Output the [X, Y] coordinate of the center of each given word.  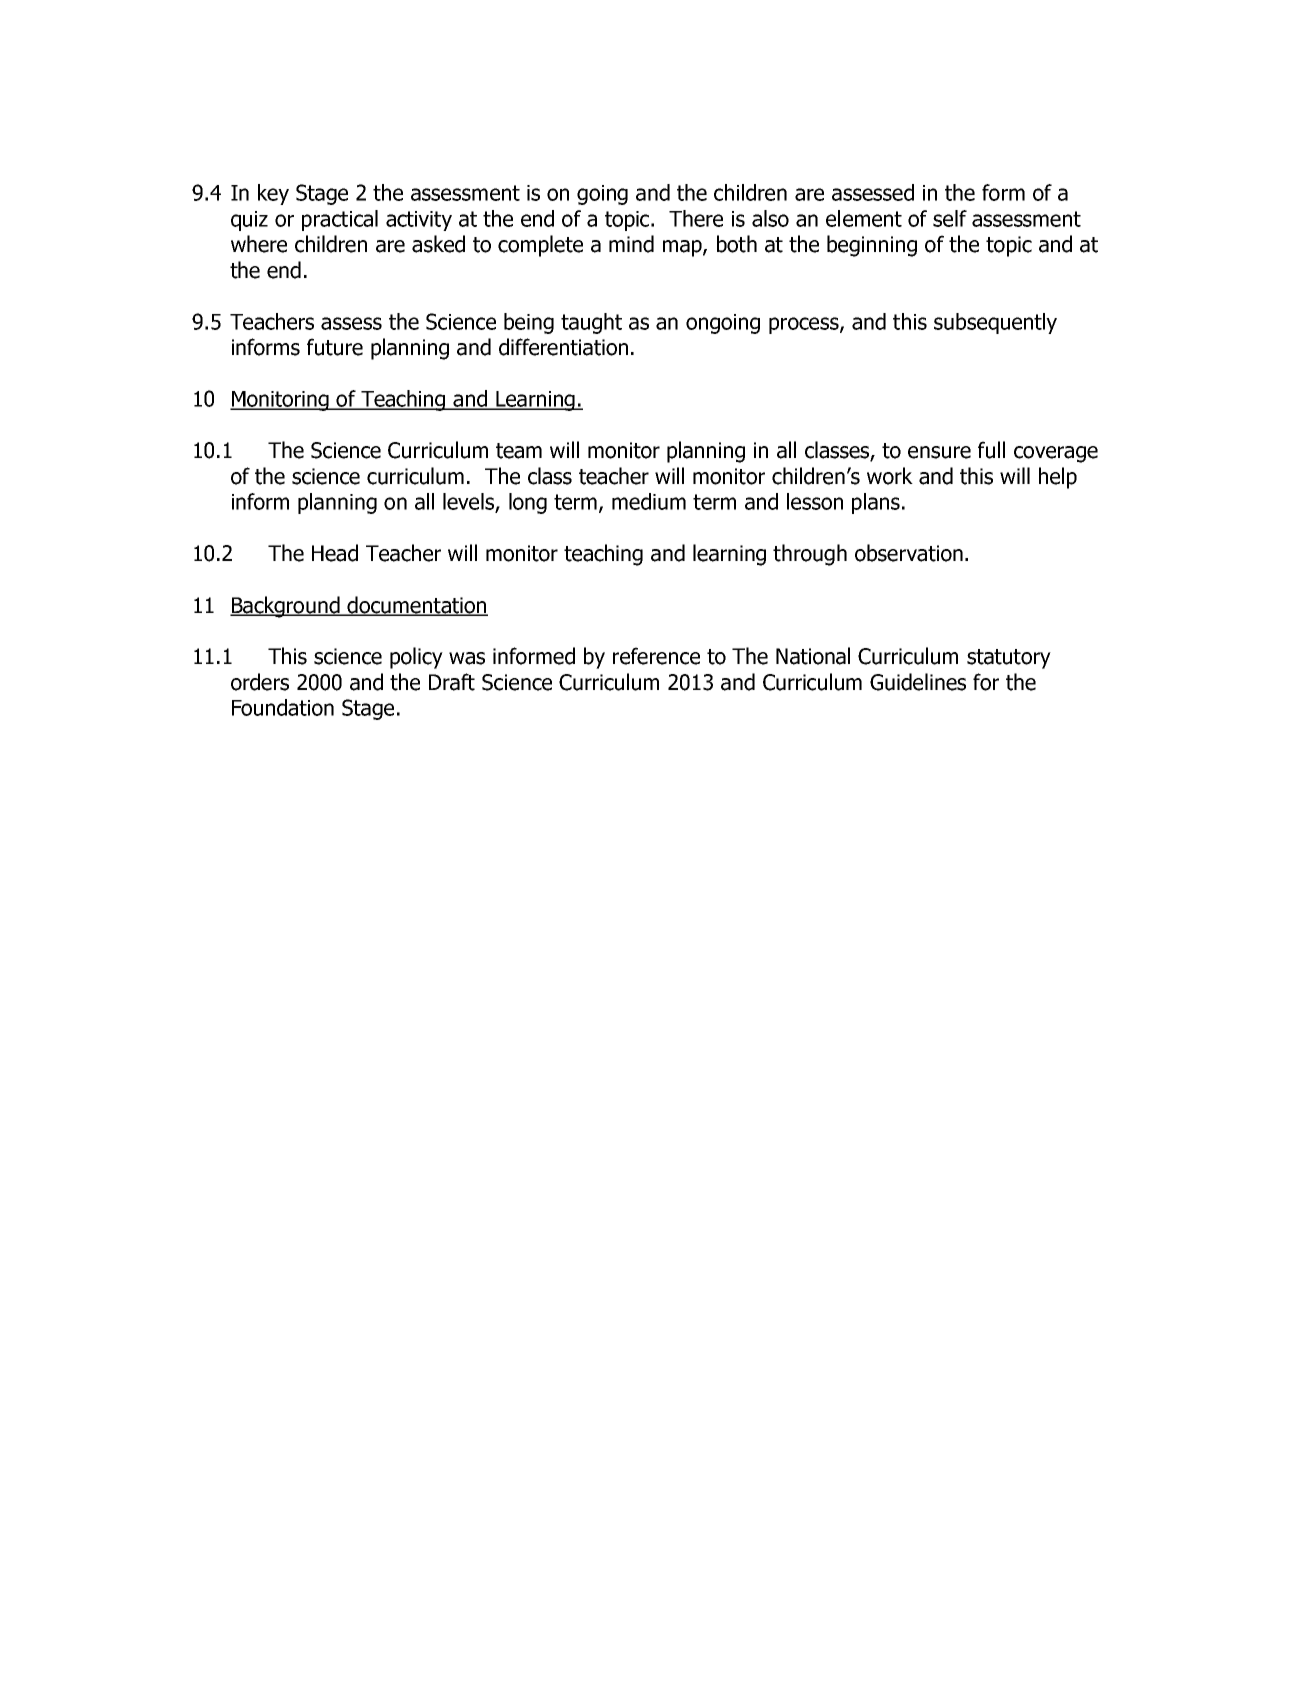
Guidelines [918, 682]
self [950, 218]
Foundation [283, 707]
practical [340, 220]
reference [656, 656]
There [696, 218]
